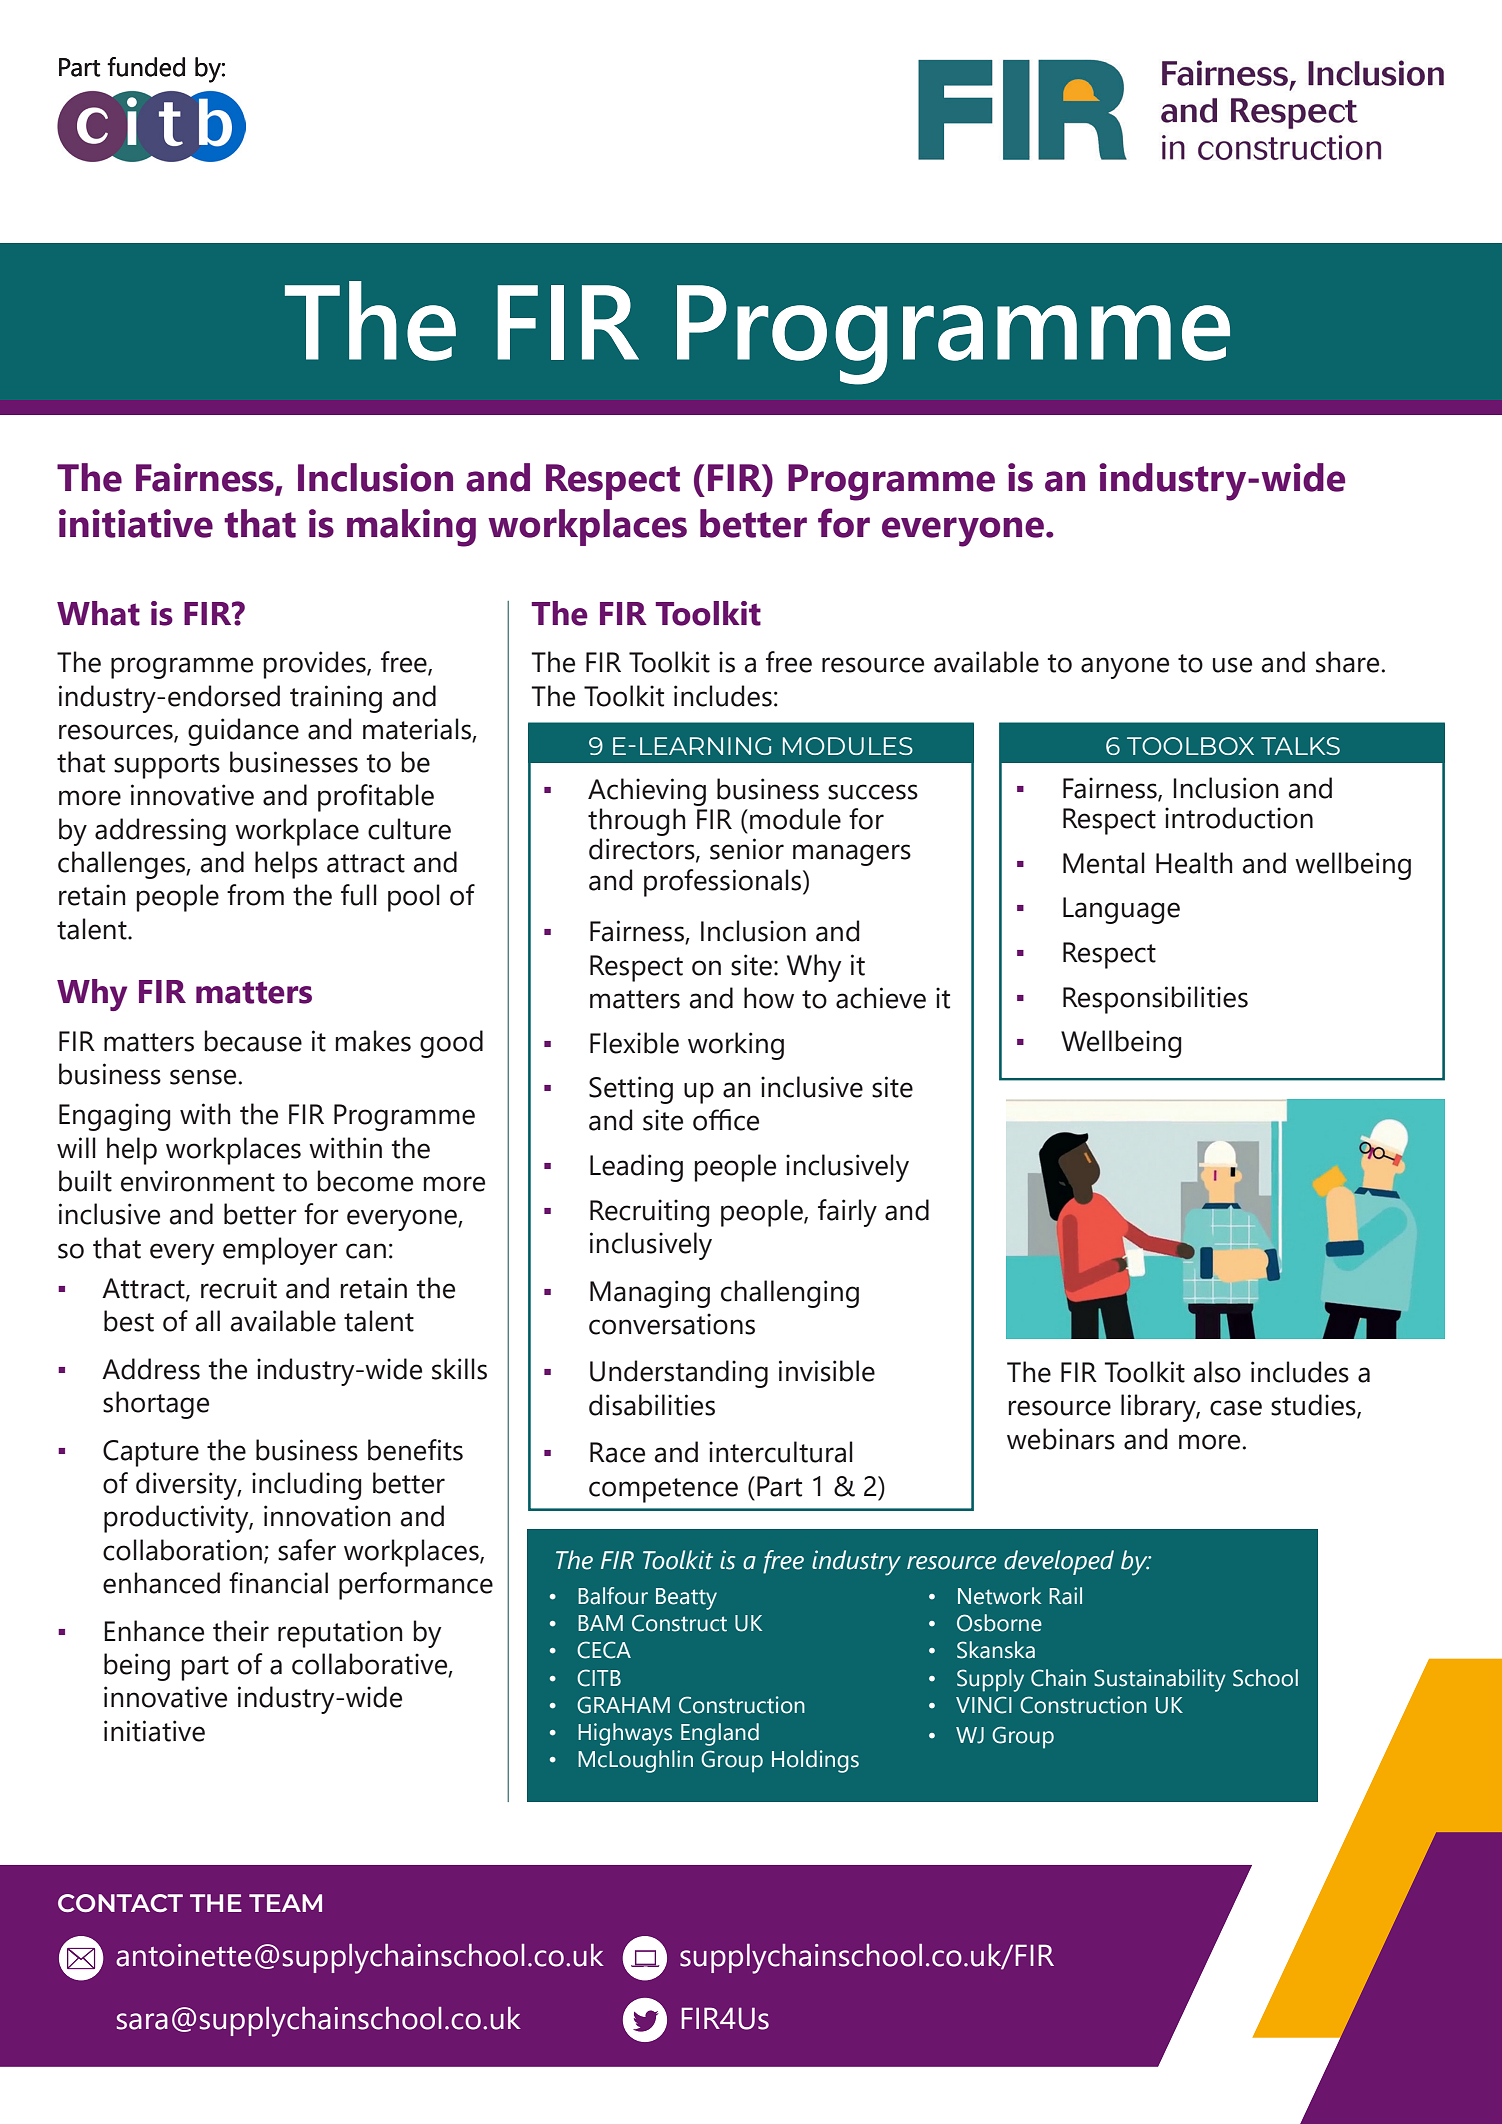 The height and width of the screenshot is (2124, 1502). What do you see at coordinates (1155, 1000) in the screenshot?
I see `Responsibilities` at bounding box center [1155, 1000].
